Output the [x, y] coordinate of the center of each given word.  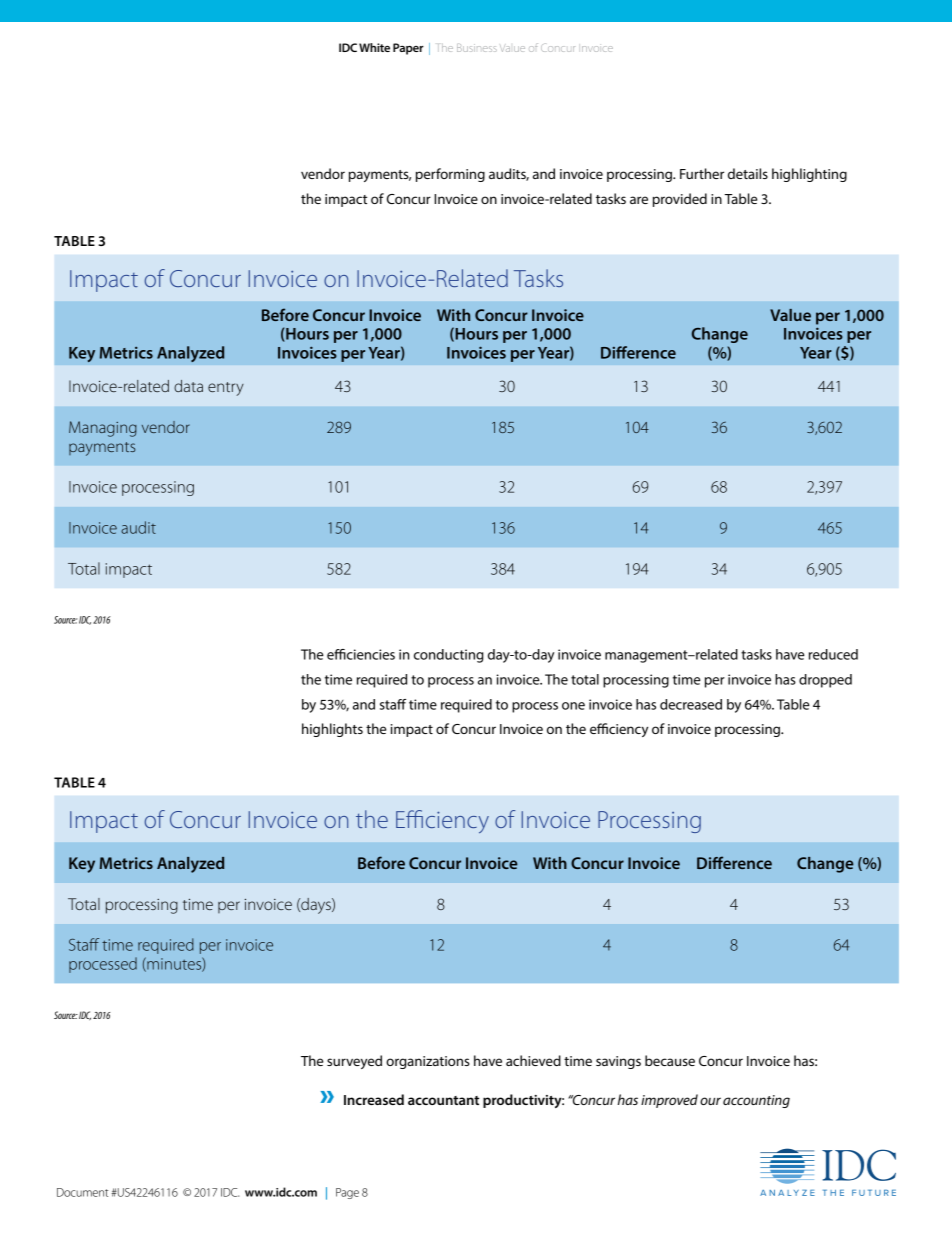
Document [82, 1192]
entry [226, 389]
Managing [103, 429]
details [748, 173]
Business [477, 48]
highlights [332, 730]
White [374, 47]
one [573, 706]
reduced [833, 654]
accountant [443, 1100]
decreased [691, 704]
